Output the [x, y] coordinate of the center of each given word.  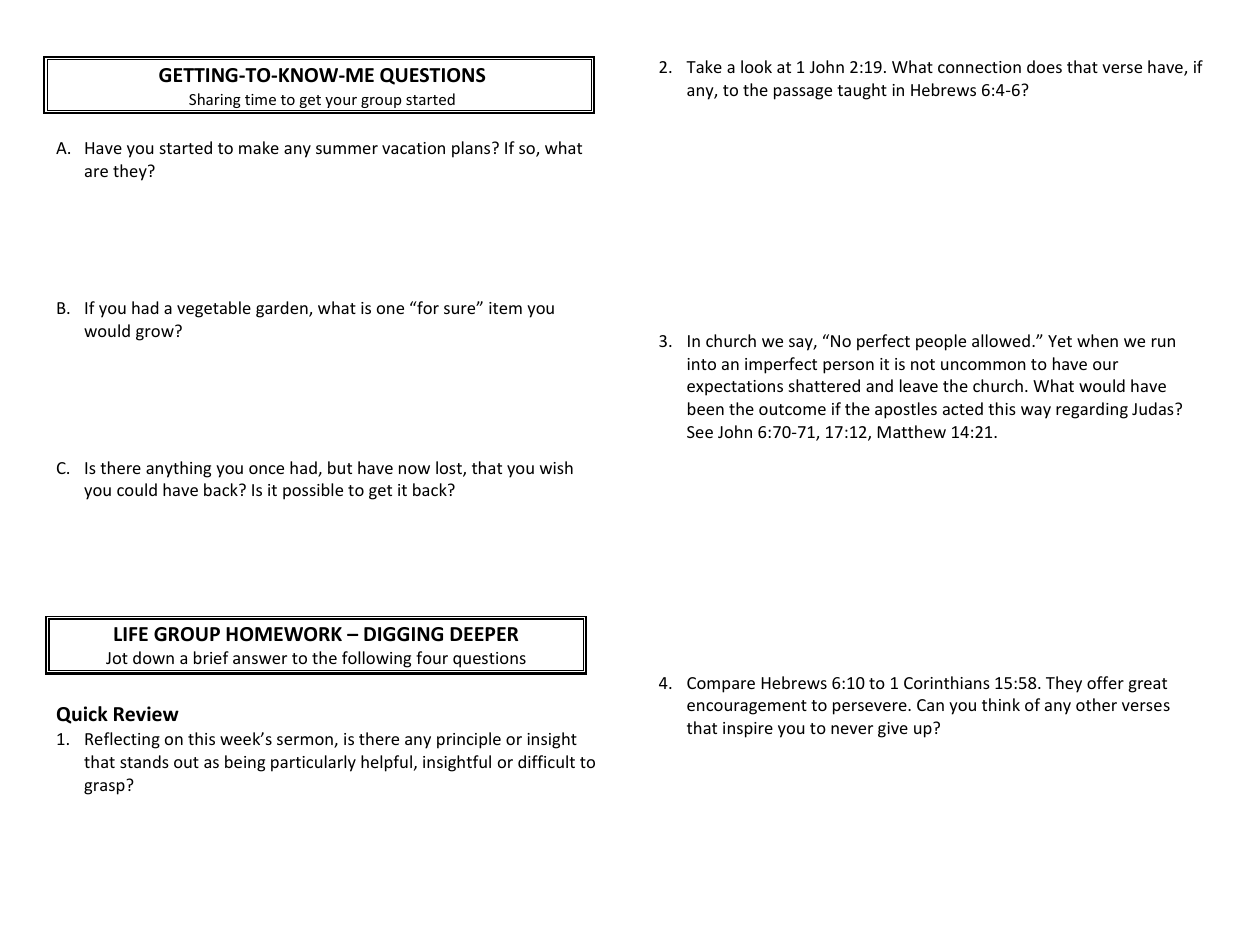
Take [704, 66]
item [505, 308]
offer [1105, 682]
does [1044, 66]
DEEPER [484, 634]
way [1036, 412]
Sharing [215, 102]
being [245, 763]
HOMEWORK [284, 634]
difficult [546, 761]
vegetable [214, 309]
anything [178, 469]
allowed [1001, 340]
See [700, 432]
